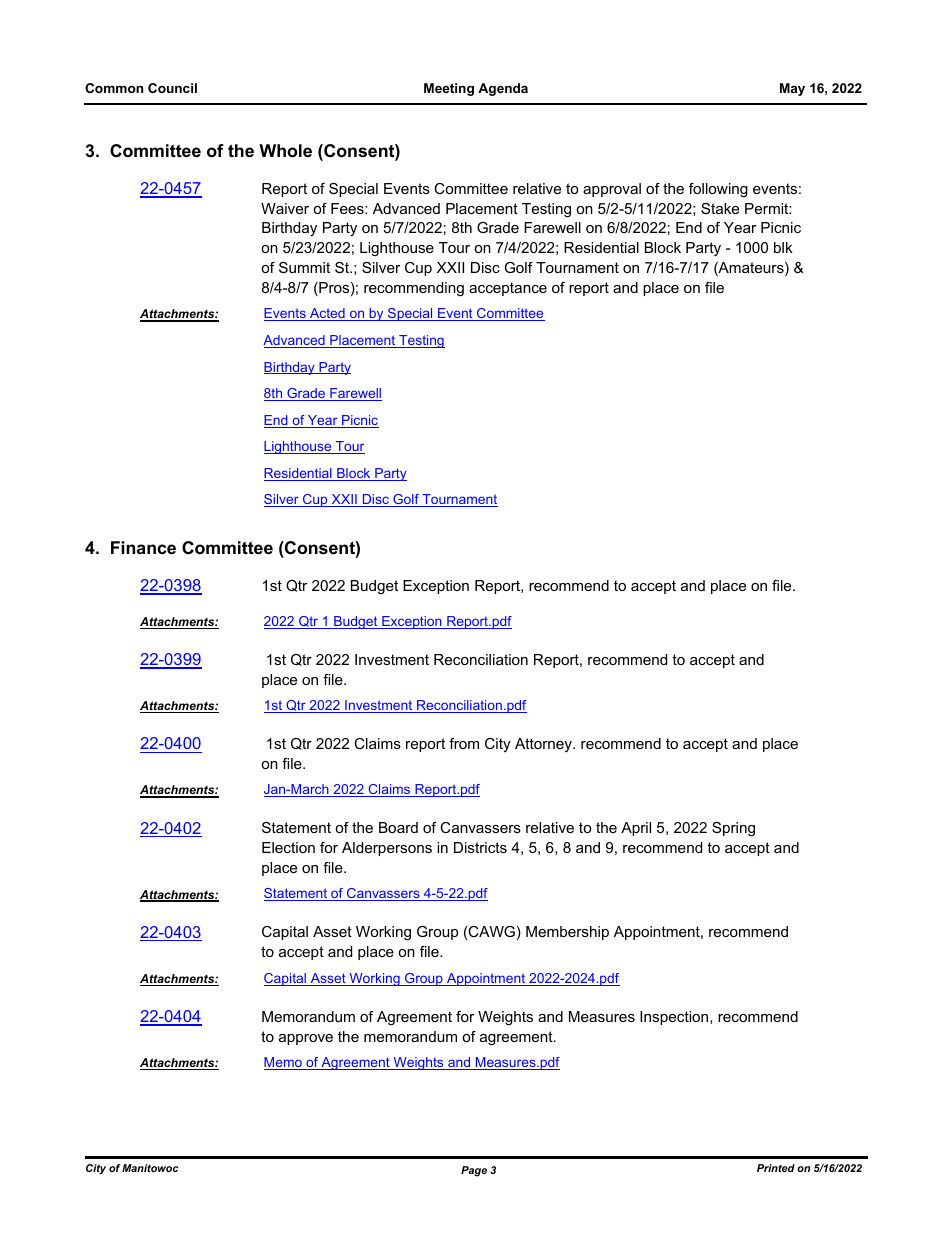  I want to click on Council, so click(172, 88).
